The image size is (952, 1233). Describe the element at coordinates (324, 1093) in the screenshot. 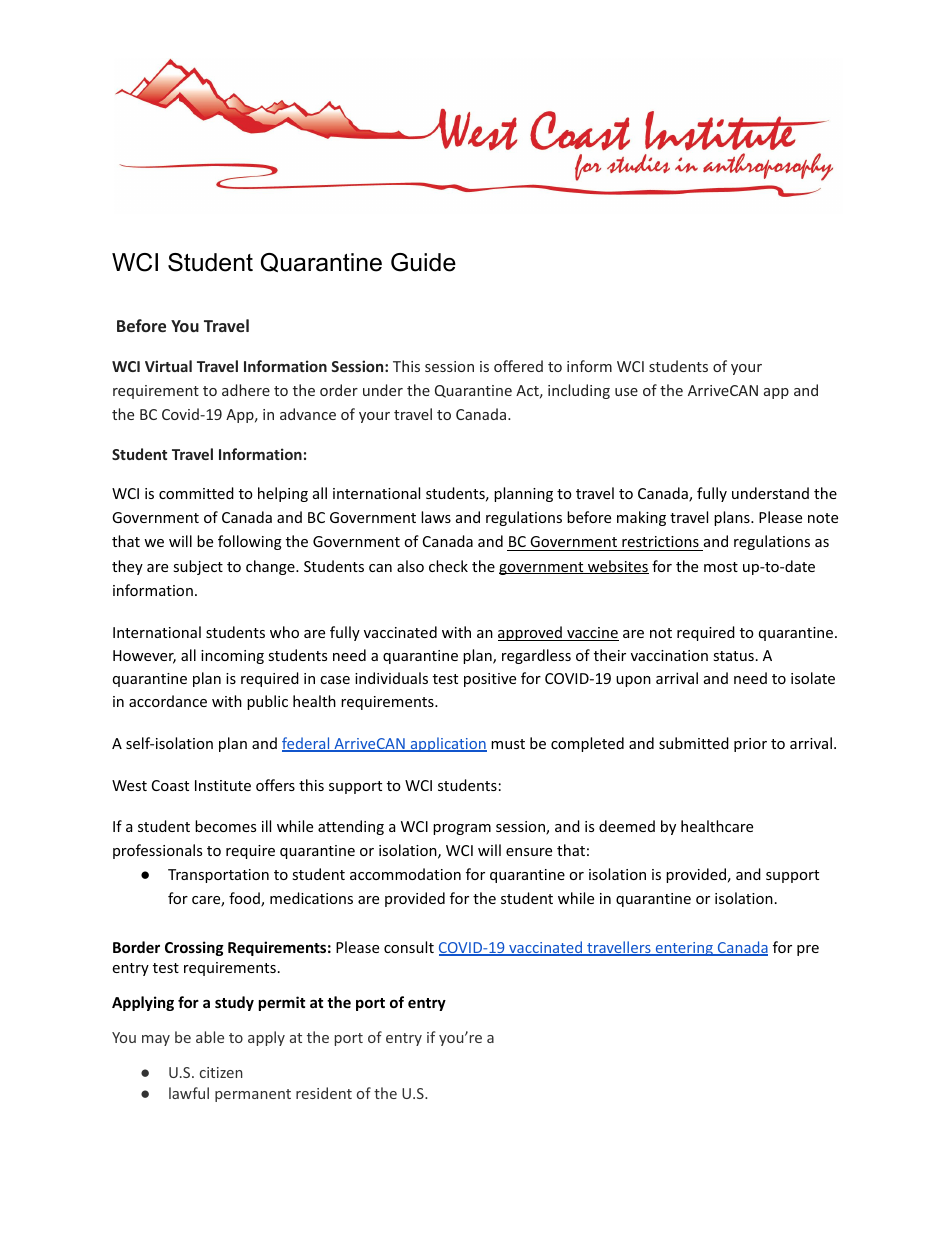

I see `resident` at that location.
